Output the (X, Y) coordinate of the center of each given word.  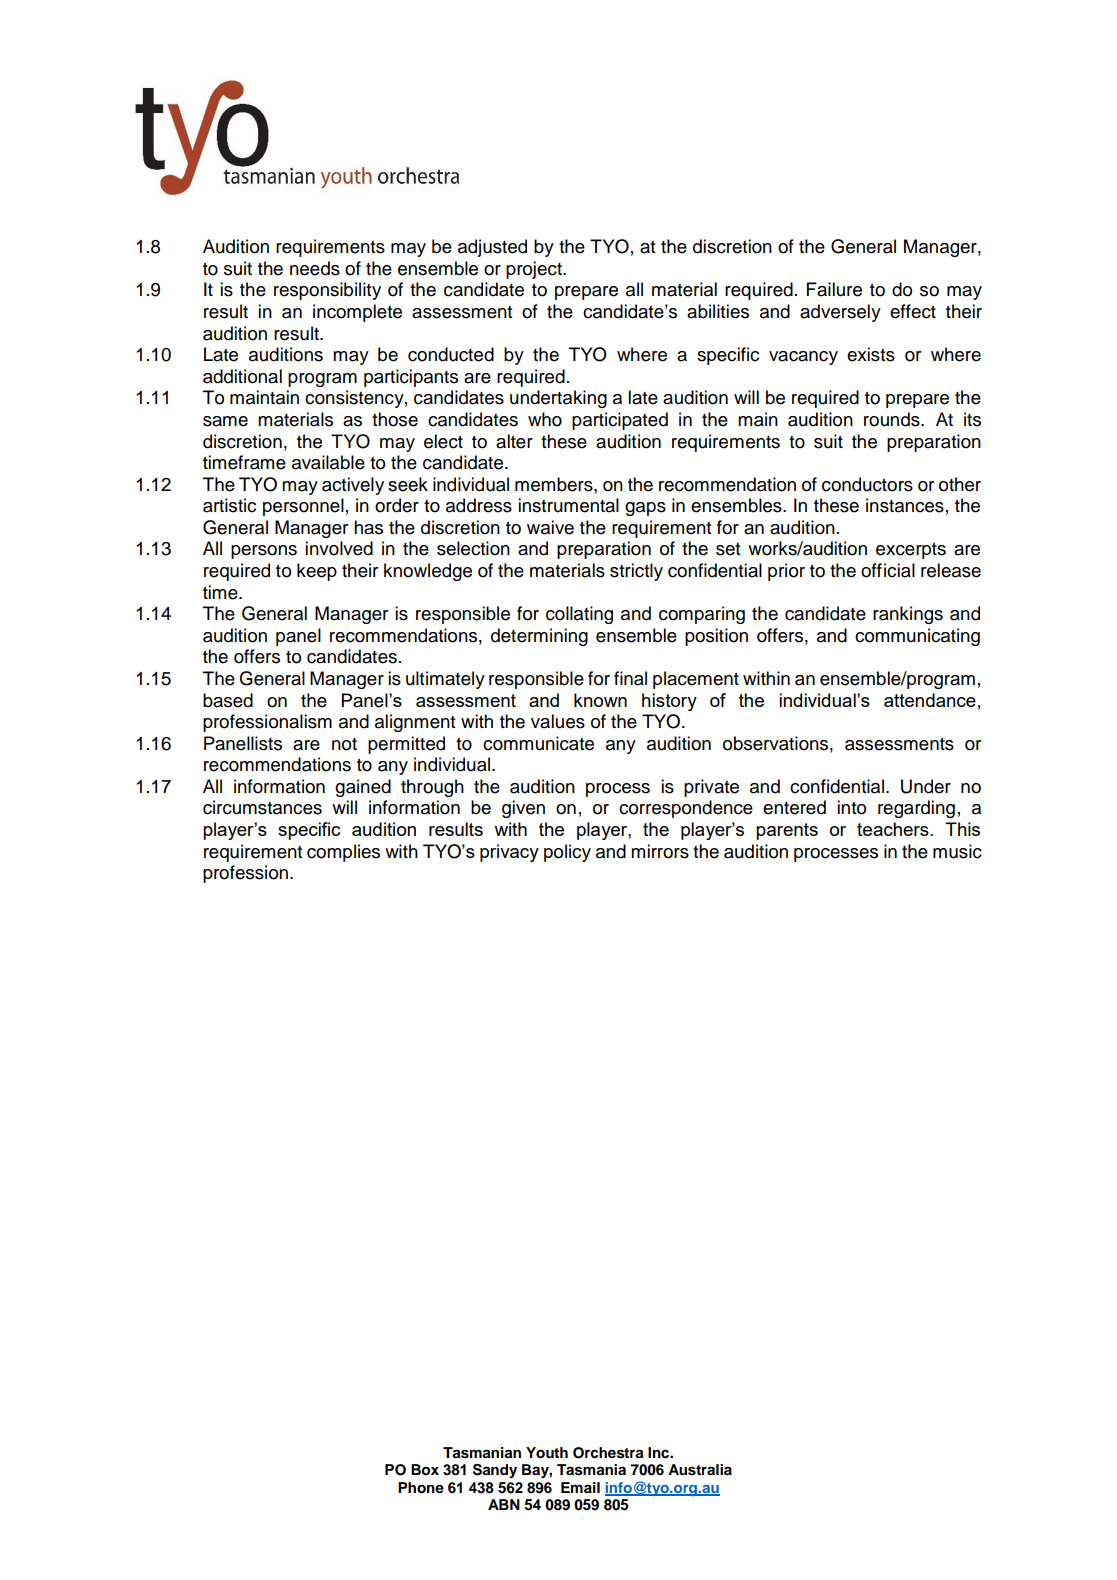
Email (580, 1487)
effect (913, 311)
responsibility (327, 291)
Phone (421, 1488)
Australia (700, 1470)
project (535, 270)
